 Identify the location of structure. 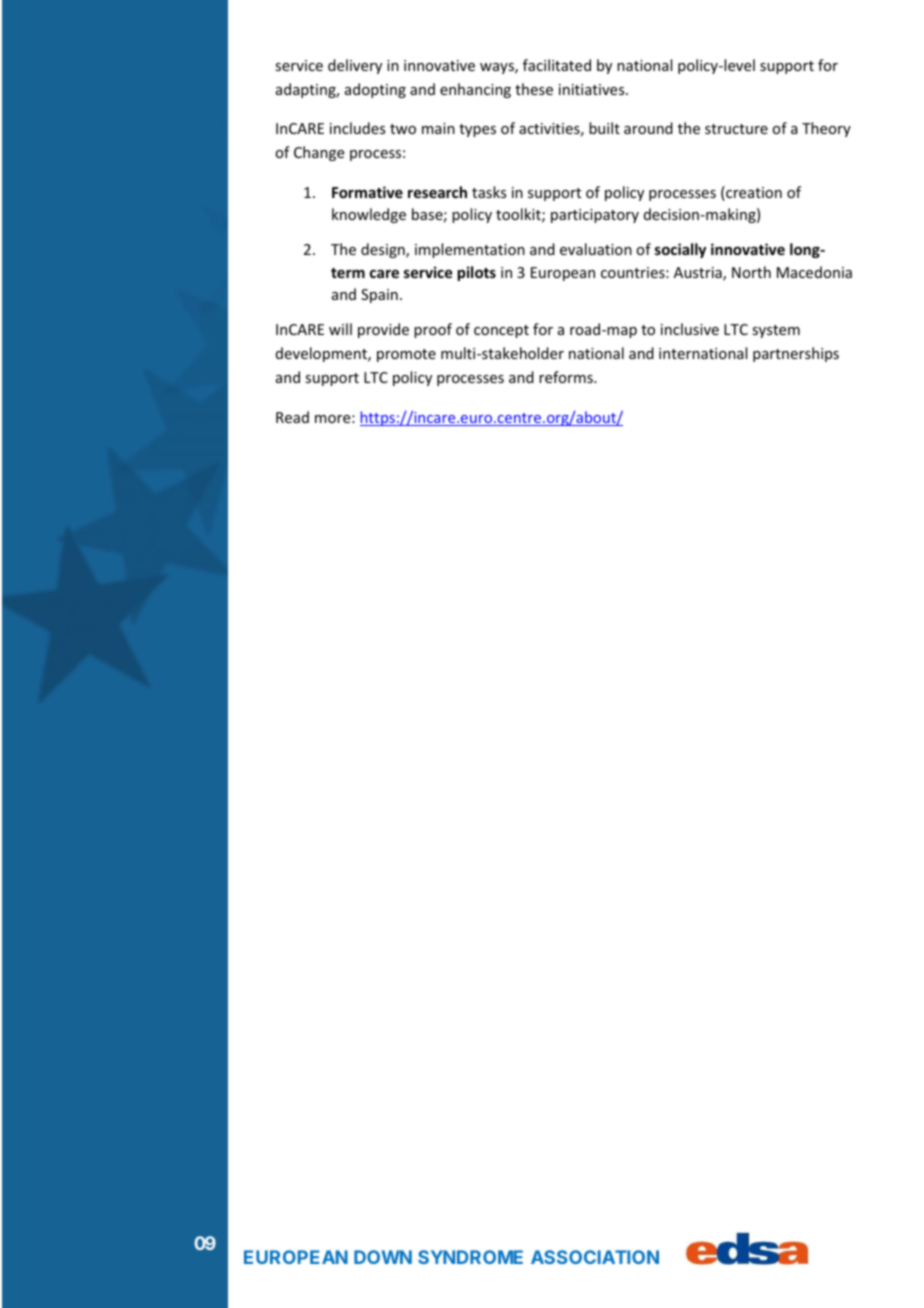
(736, 129).
